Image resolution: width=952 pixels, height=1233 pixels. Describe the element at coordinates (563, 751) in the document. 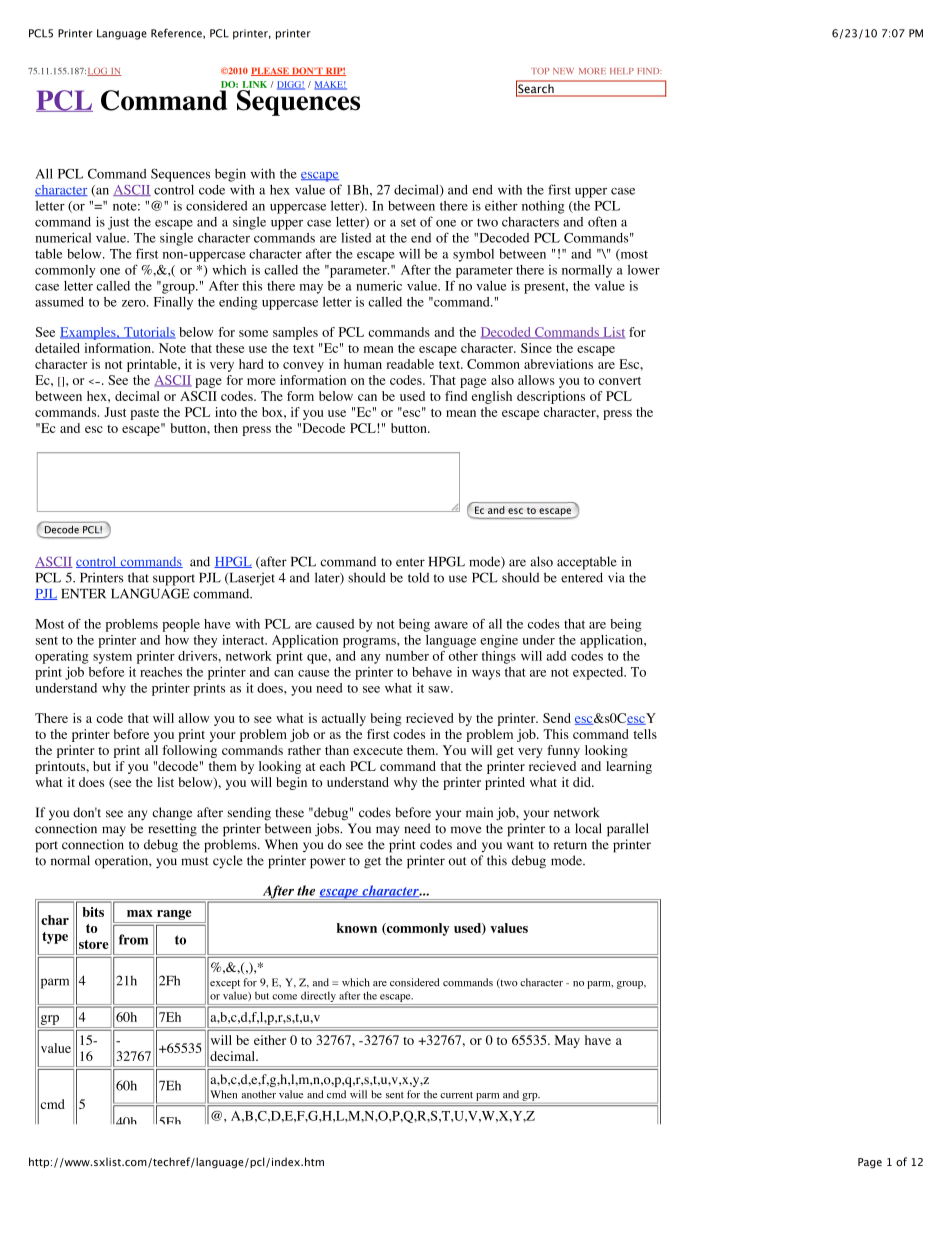

I see `funny` at that location.
